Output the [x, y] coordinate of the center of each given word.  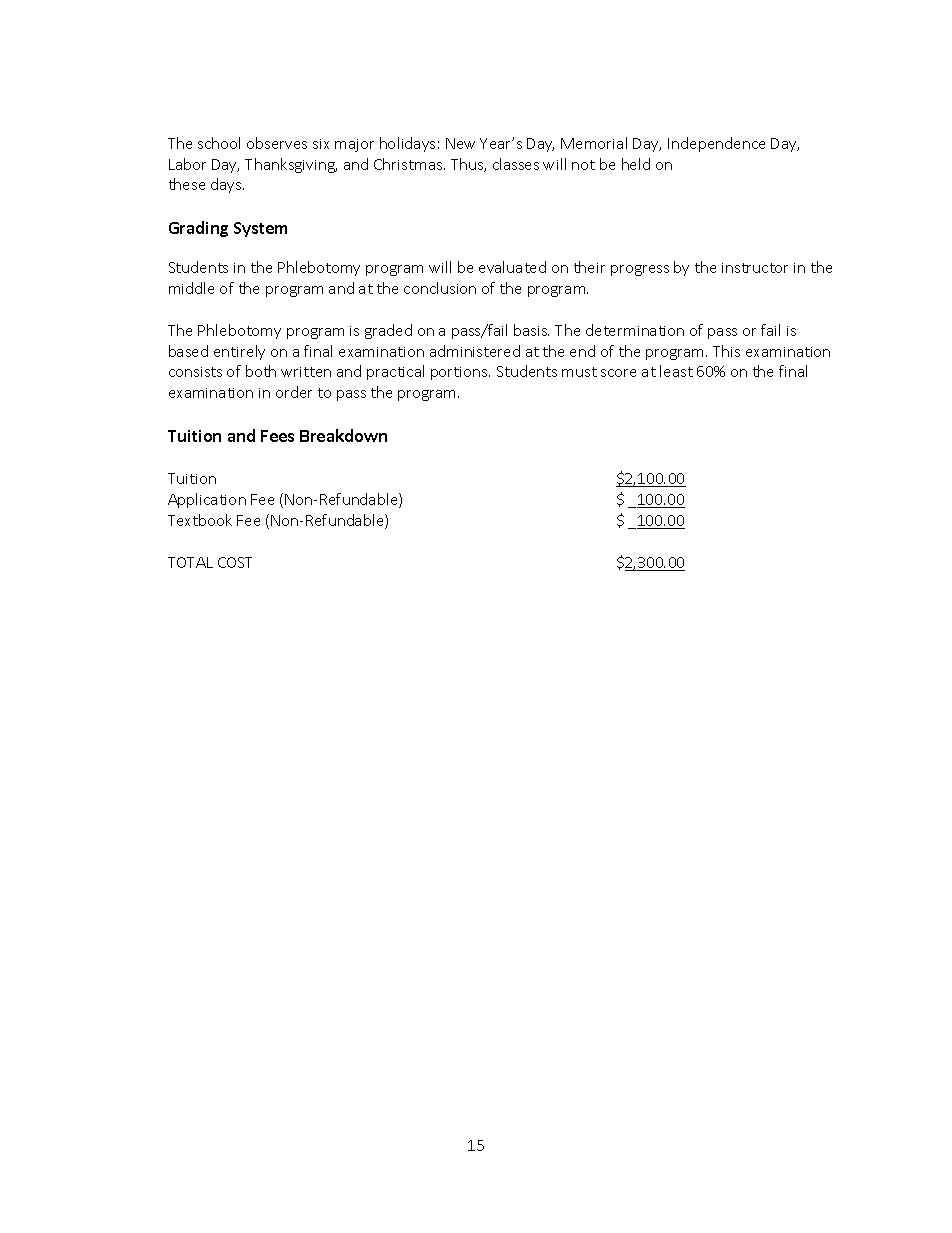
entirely [239, 352]
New [460, 143]
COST [235, 562]
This [726, 351]
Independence [716, 144]
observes [277, 143]
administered [475, 351]
